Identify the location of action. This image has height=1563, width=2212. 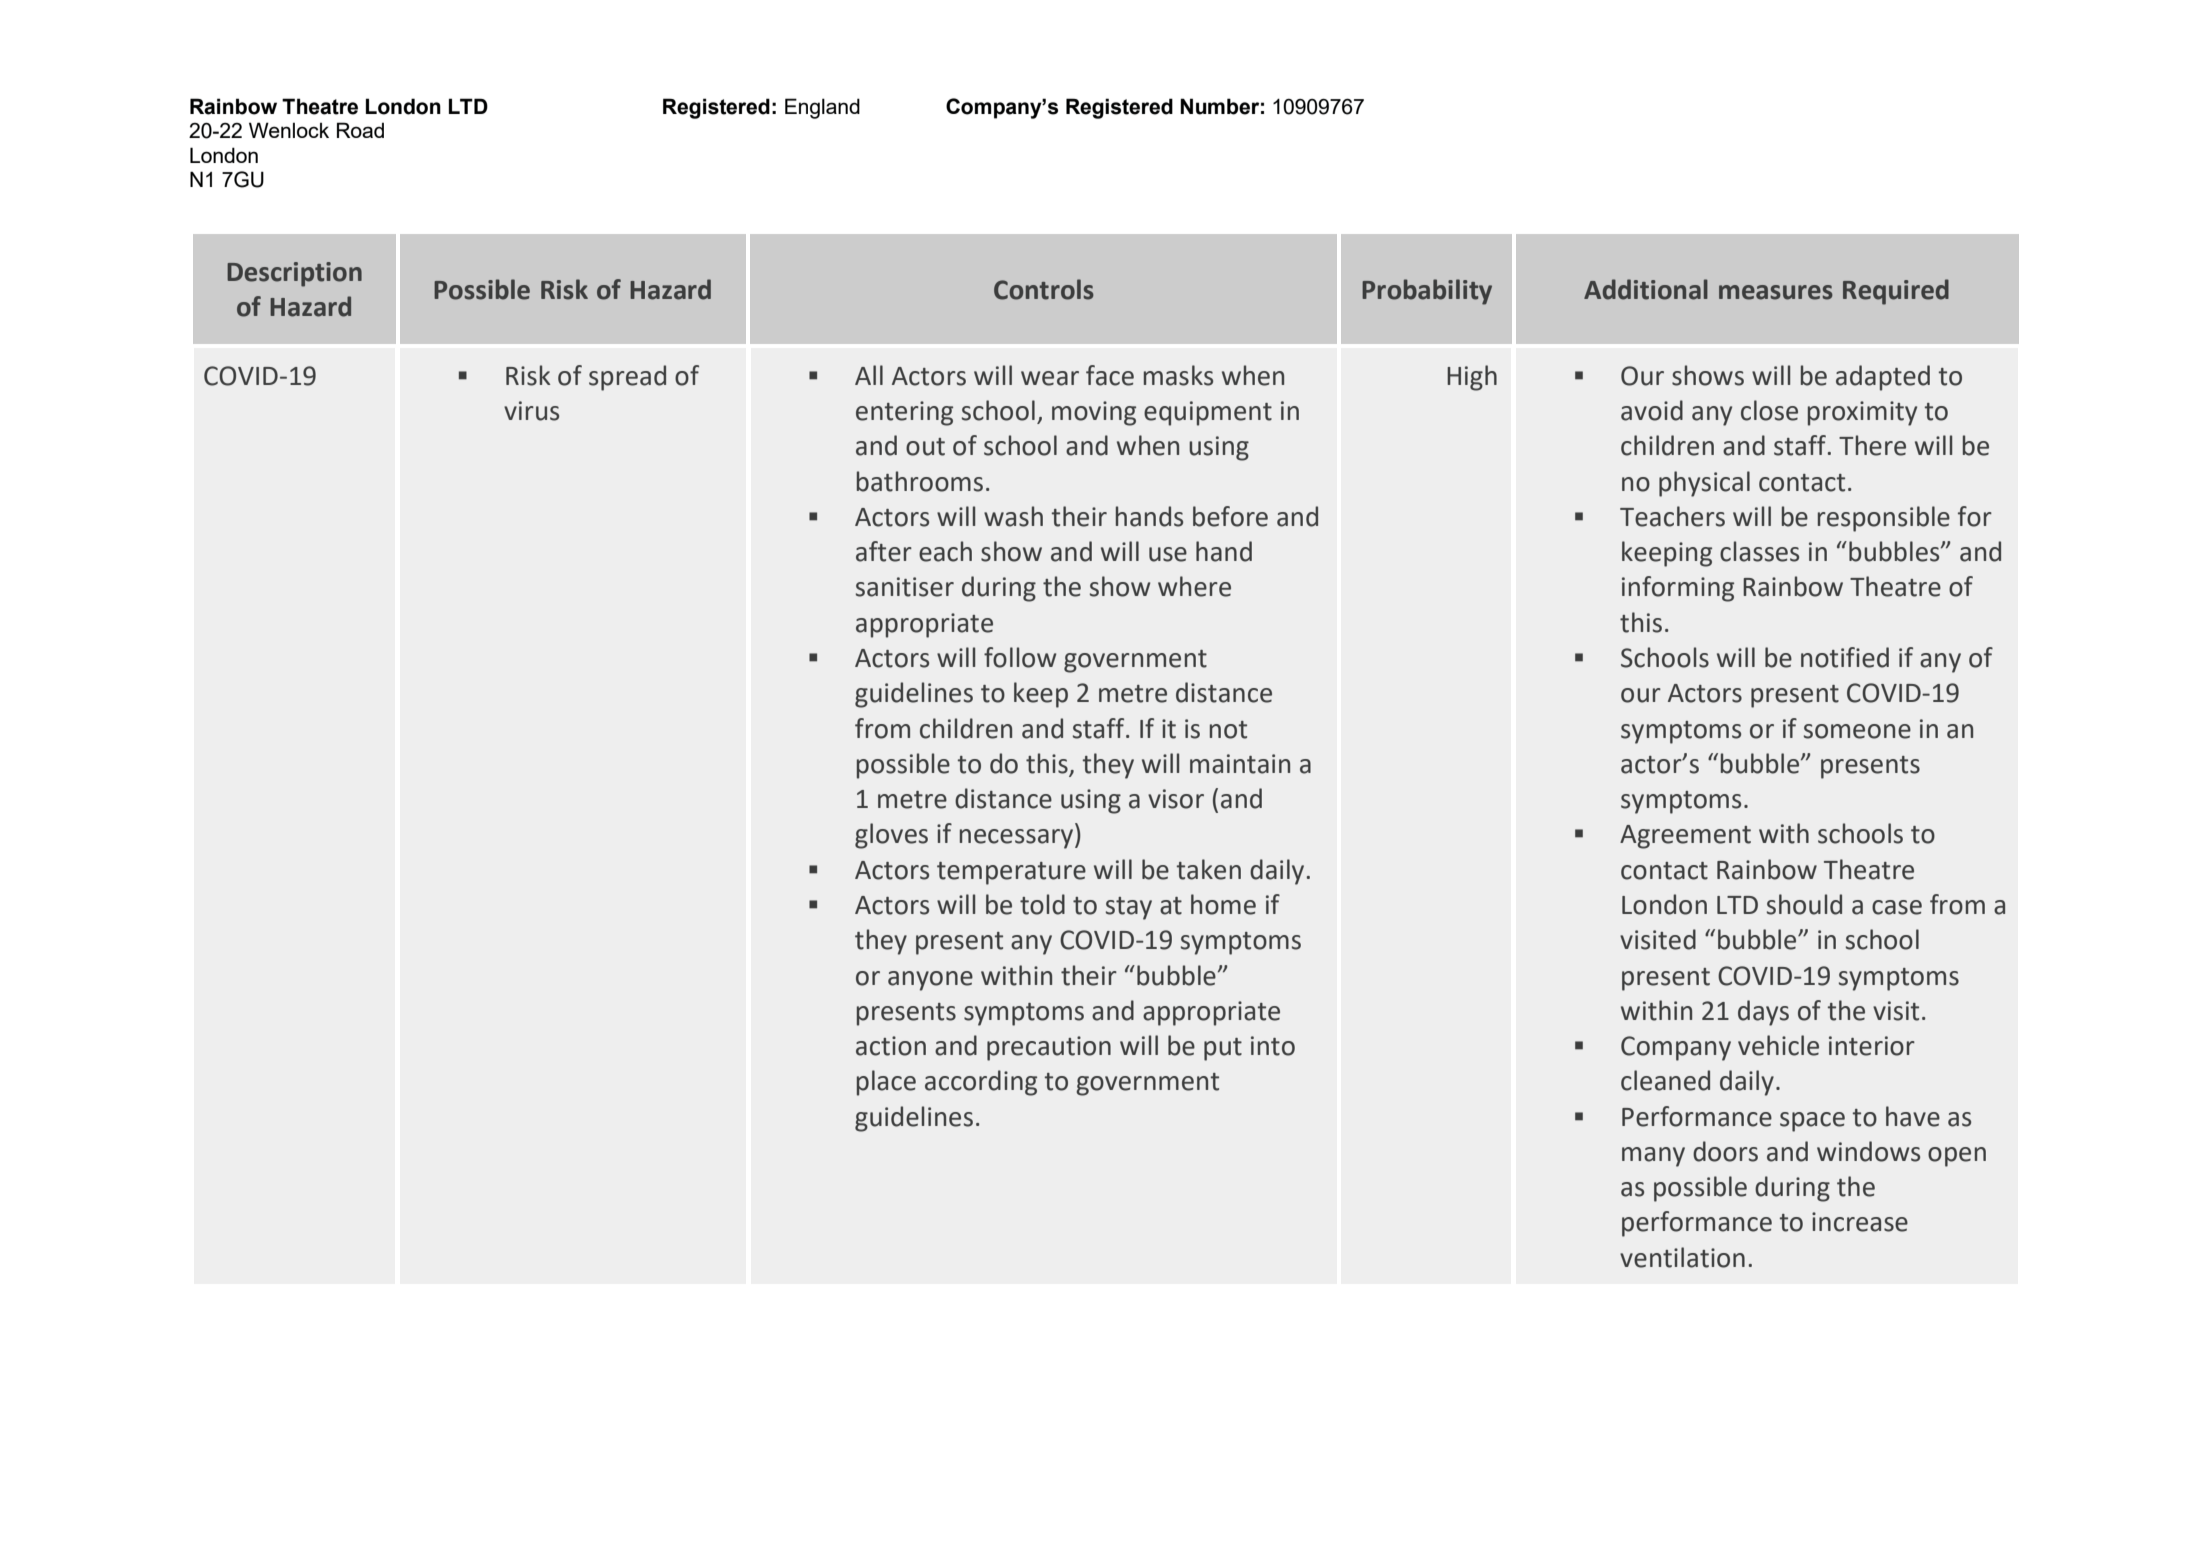
(891, 1046).
